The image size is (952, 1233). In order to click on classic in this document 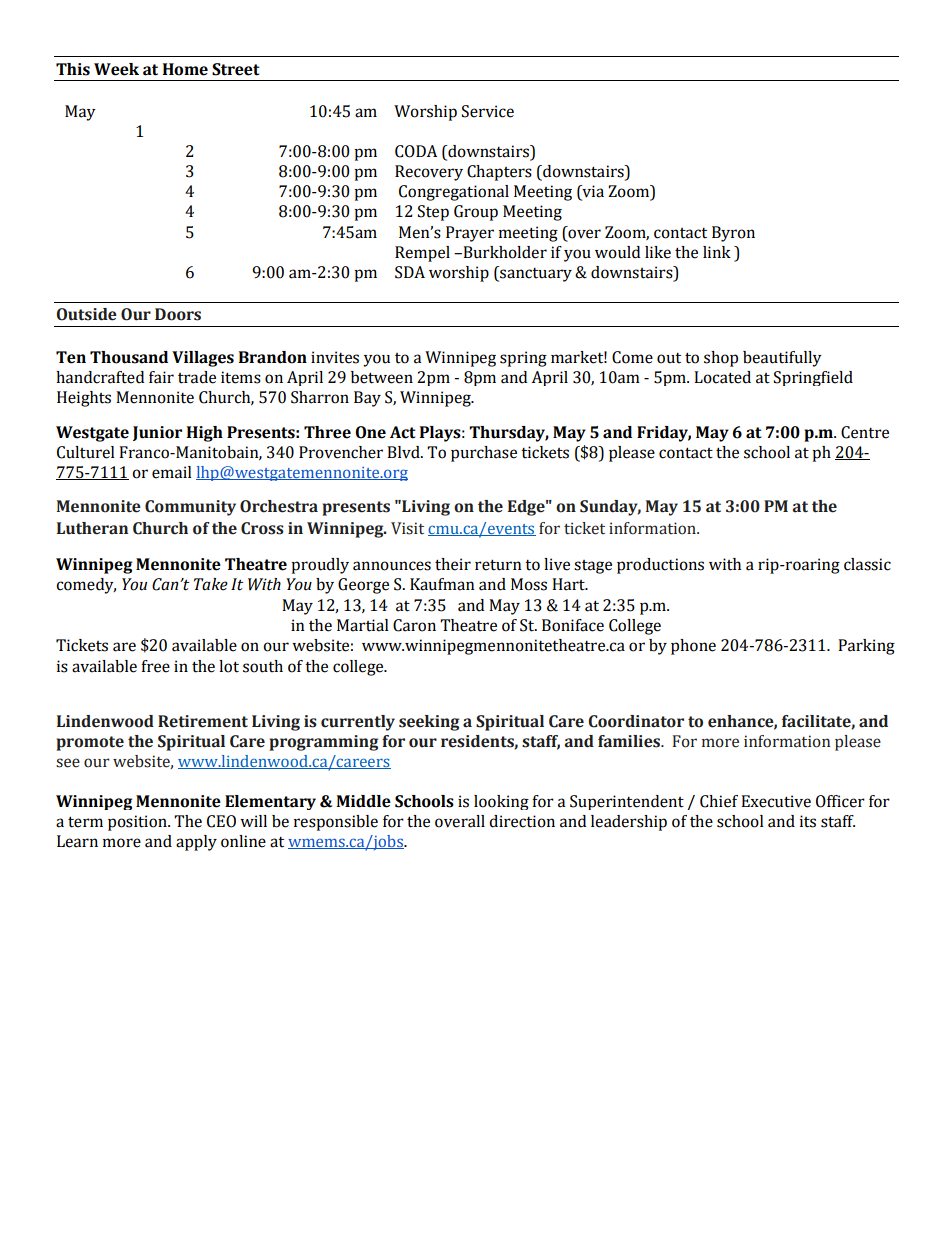, I will do `click(867, 564)`.
